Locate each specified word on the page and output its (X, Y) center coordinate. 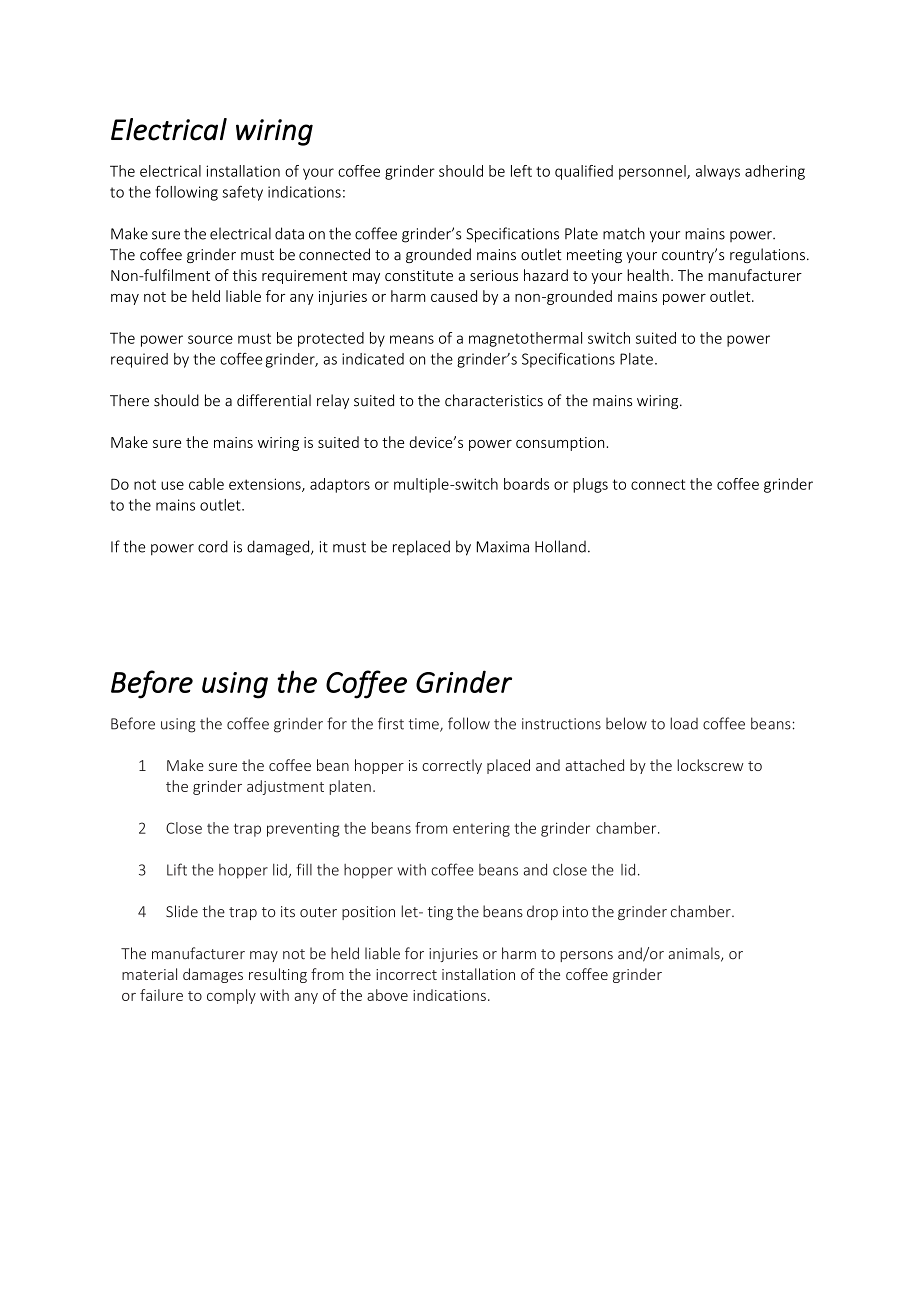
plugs (590, 485)
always (718, 172)
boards (526, 484)
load (684, 723)
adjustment (285, 787)
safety (242, 193)
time (425, 725)
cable (206, 484)
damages (213, 975)
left (521, 171)
